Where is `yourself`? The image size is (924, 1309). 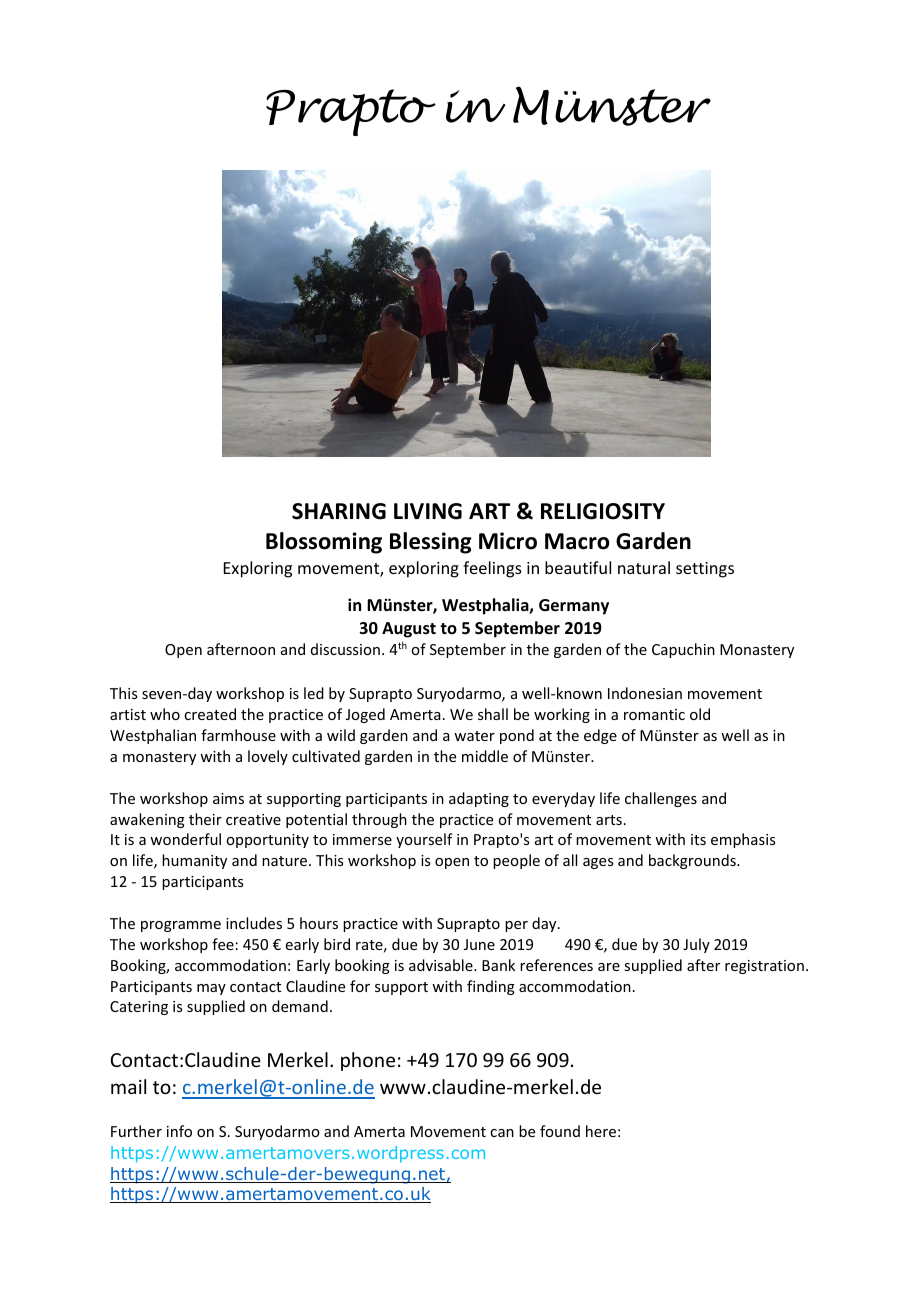 yourself is located at coordinates (424, 840).
